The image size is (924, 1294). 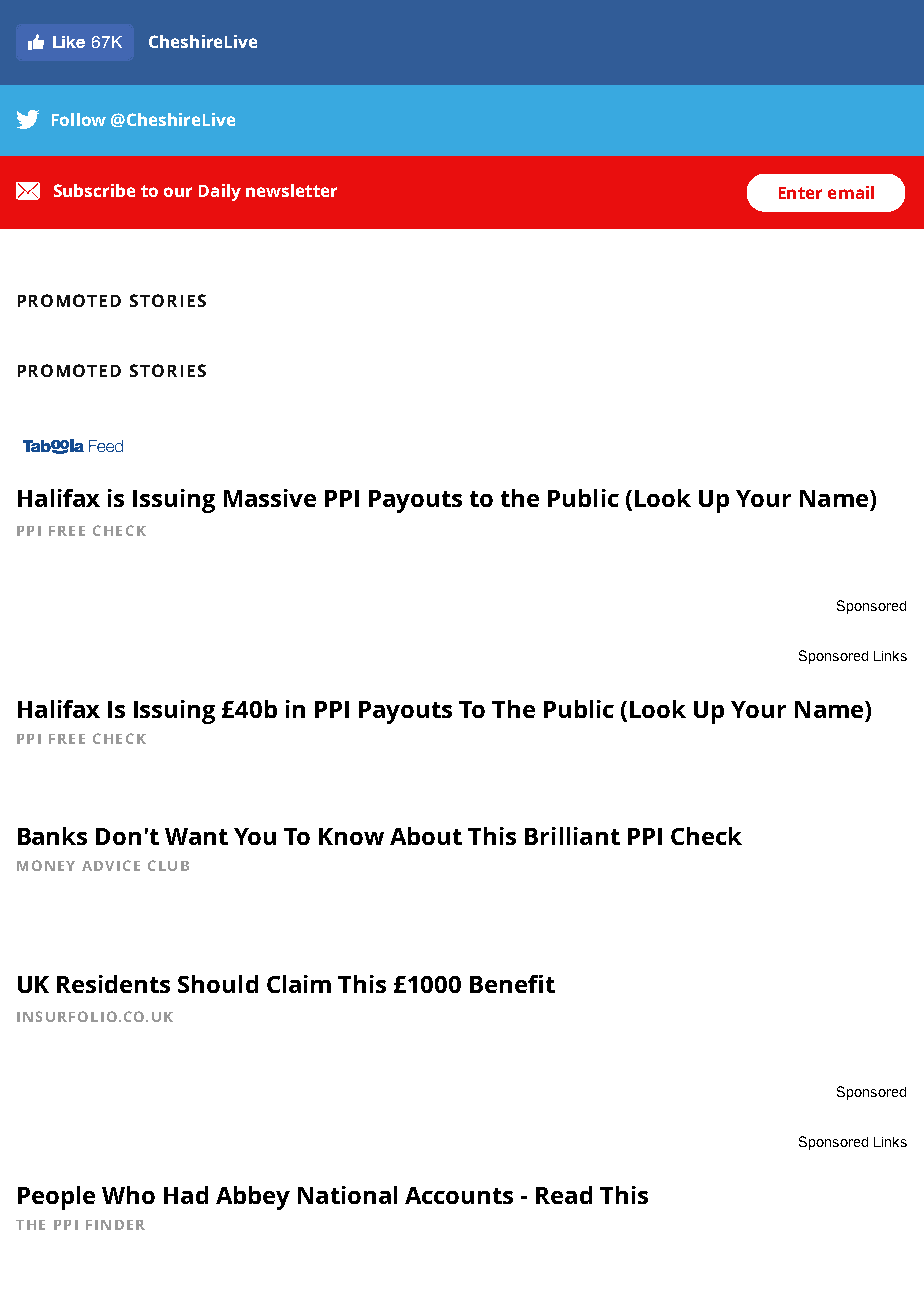 I want to click on Massive, so click(x=270, y=498).
